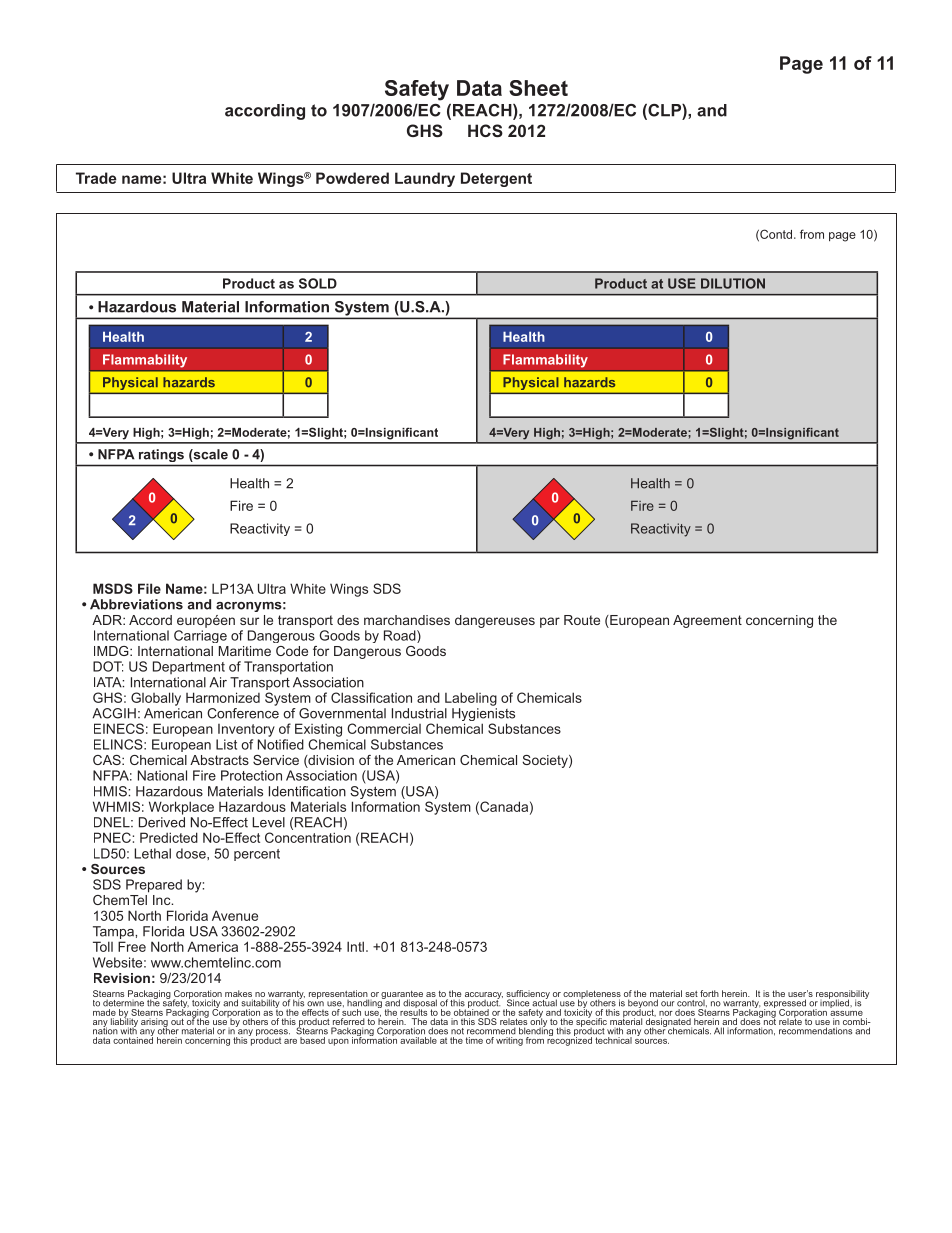  Describe the element at coordinates (239, 995) in the image. I see `makes` at that location.
